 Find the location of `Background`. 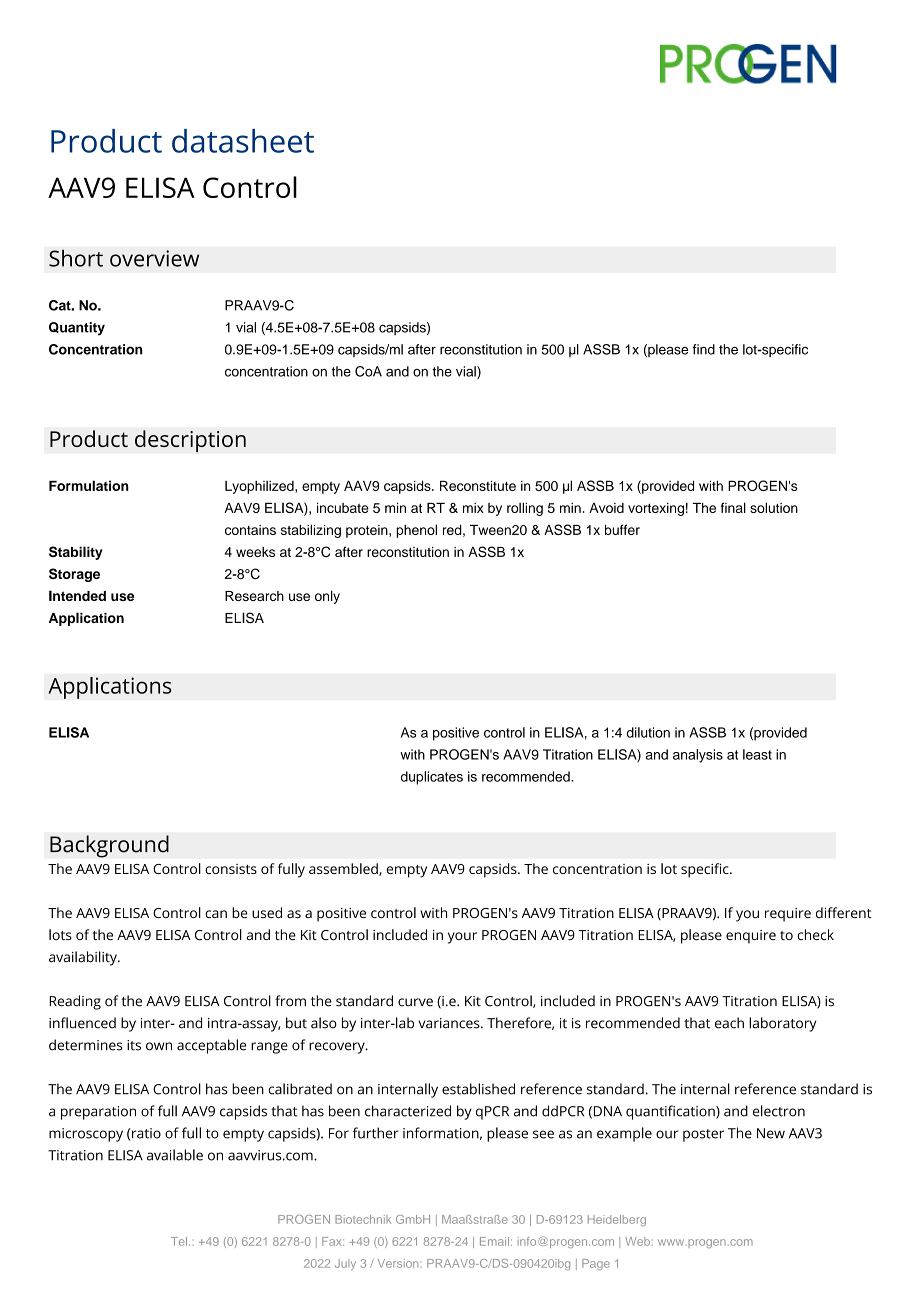

Background is located at coordinates (109, 846).
